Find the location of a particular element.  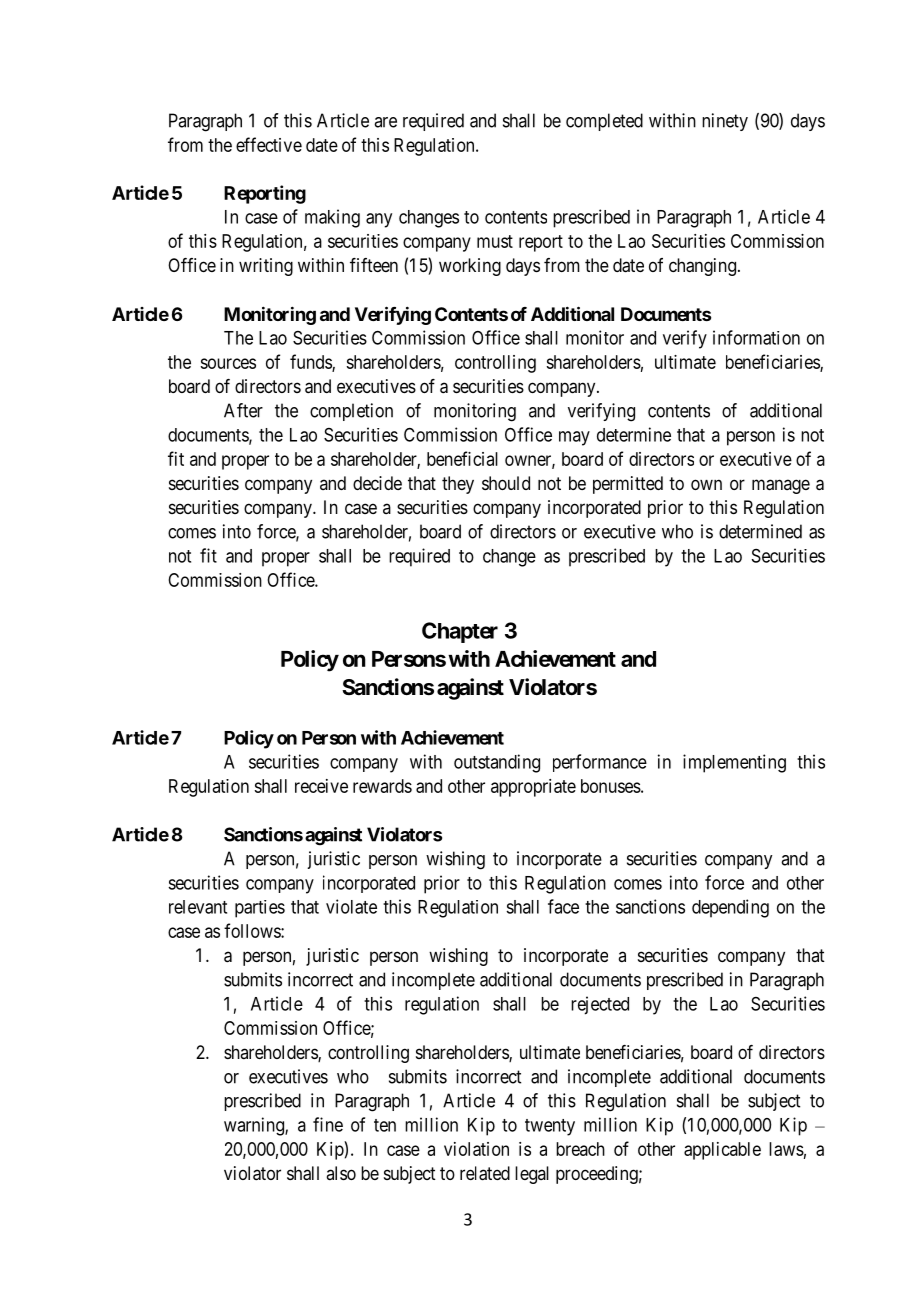

implementing is located at coordinates (734, 763).
